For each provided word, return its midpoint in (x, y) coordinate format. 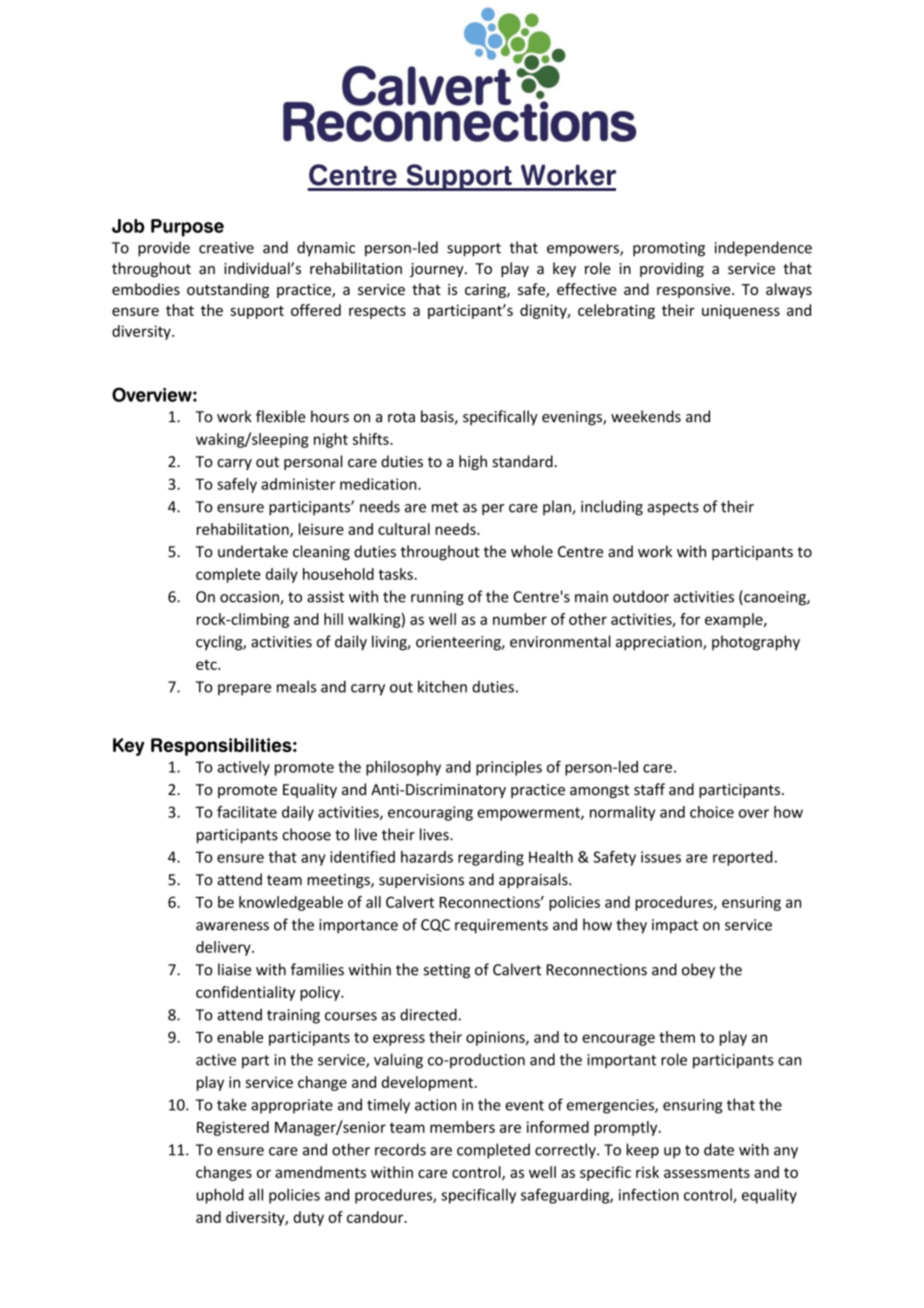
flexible (281, 416)
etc (207, 664)
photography (756, 643)
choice (712, 812)
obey (698, 971)
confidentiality (245, 993)
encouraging (430, 813)
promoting (669, 249)
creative (226, 248)
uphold (220, 1196)
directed (428, 1014)
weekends (646, 416)
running (437, 598)
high (473, 462)
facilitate (247, 812)
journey (438, 270)
